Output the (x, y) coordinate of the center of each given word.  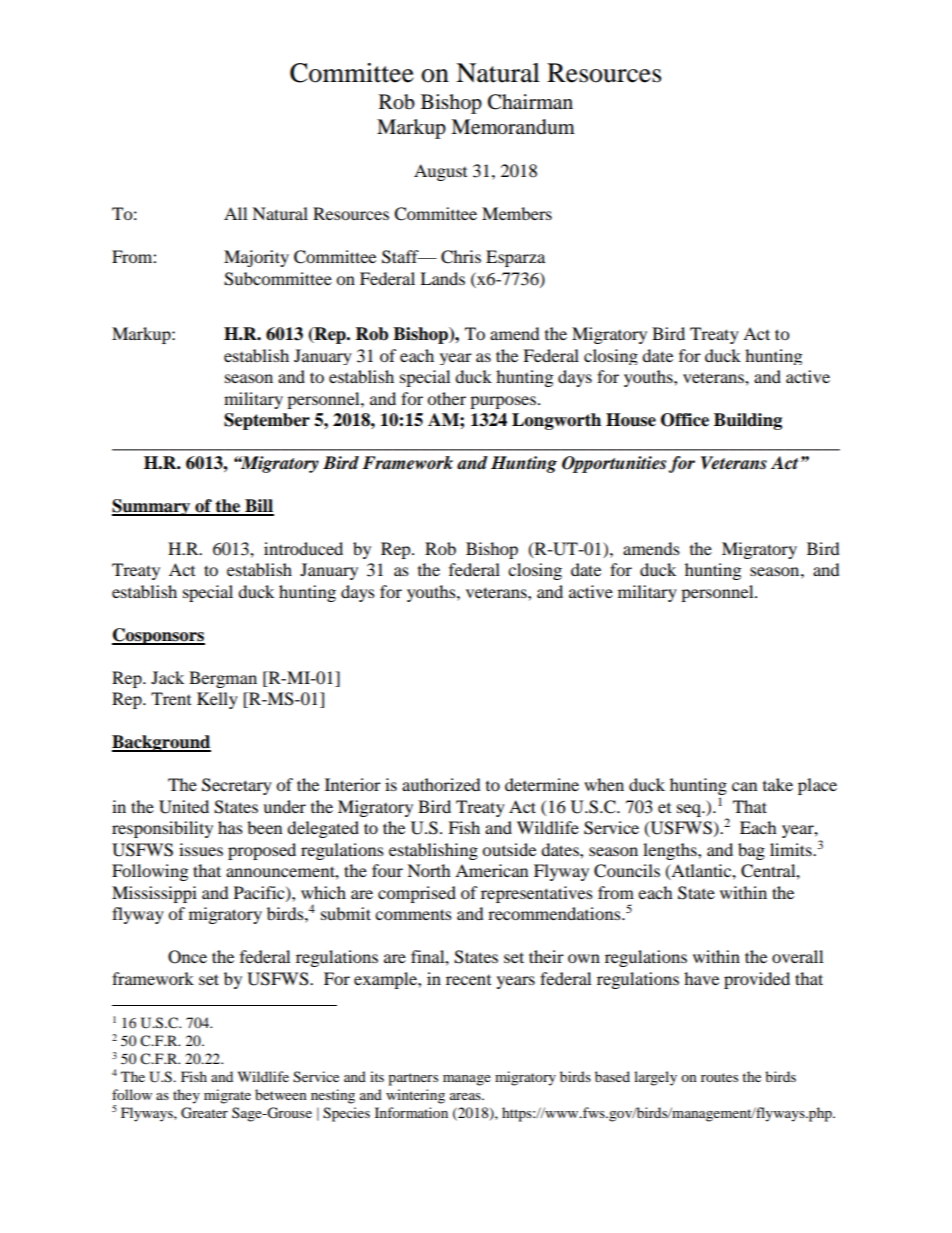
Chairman (530, 102)
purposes (503, 402)
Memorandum (513, 127)
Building (748, 421)
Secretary (237, 786)
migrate (227, 1096)
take (778, 784)
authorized (441, 784)
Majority (256, 258)
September (267, 421)
